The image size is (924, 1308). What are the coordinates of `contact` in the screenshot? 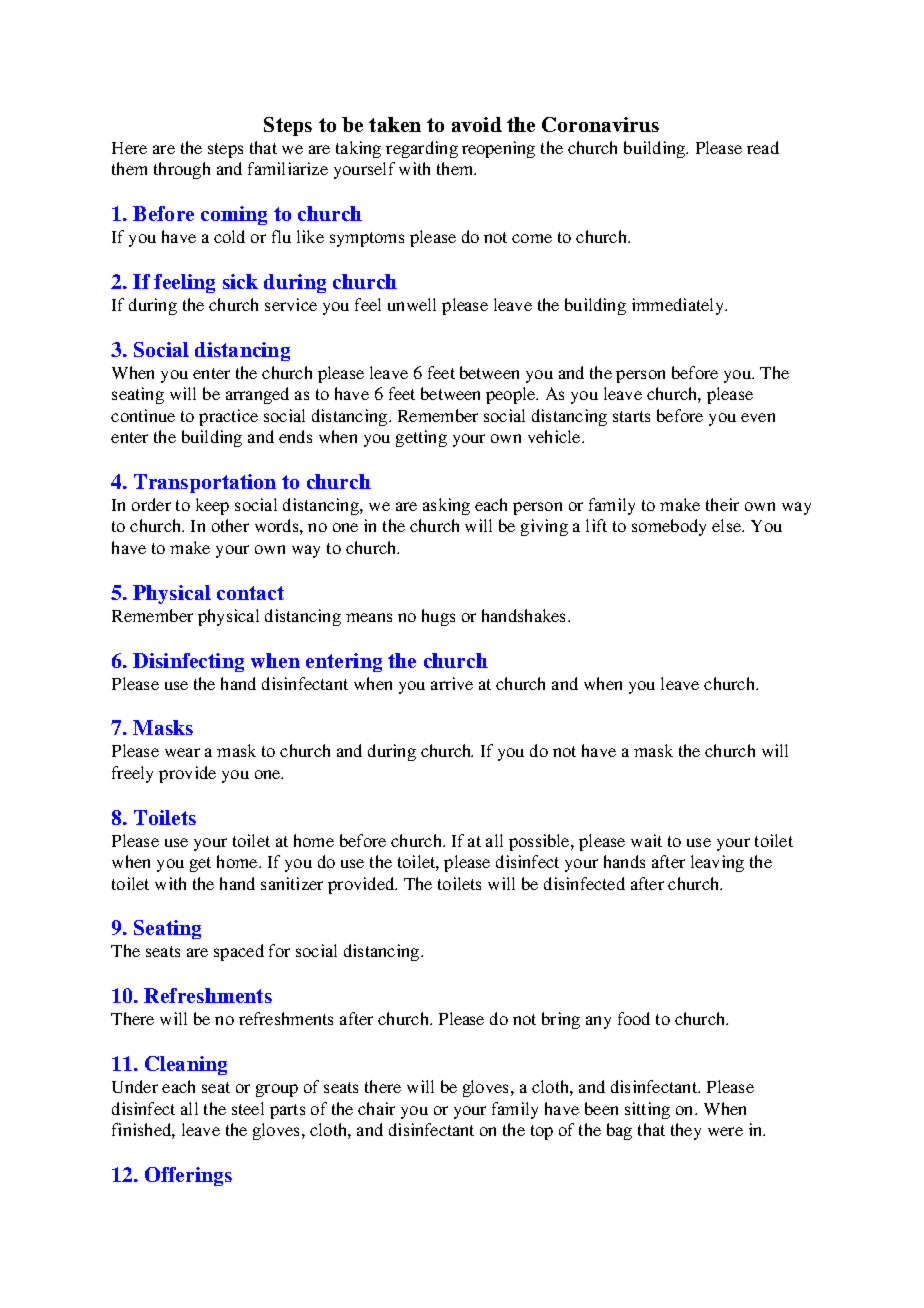 It's located at (250, 593).
